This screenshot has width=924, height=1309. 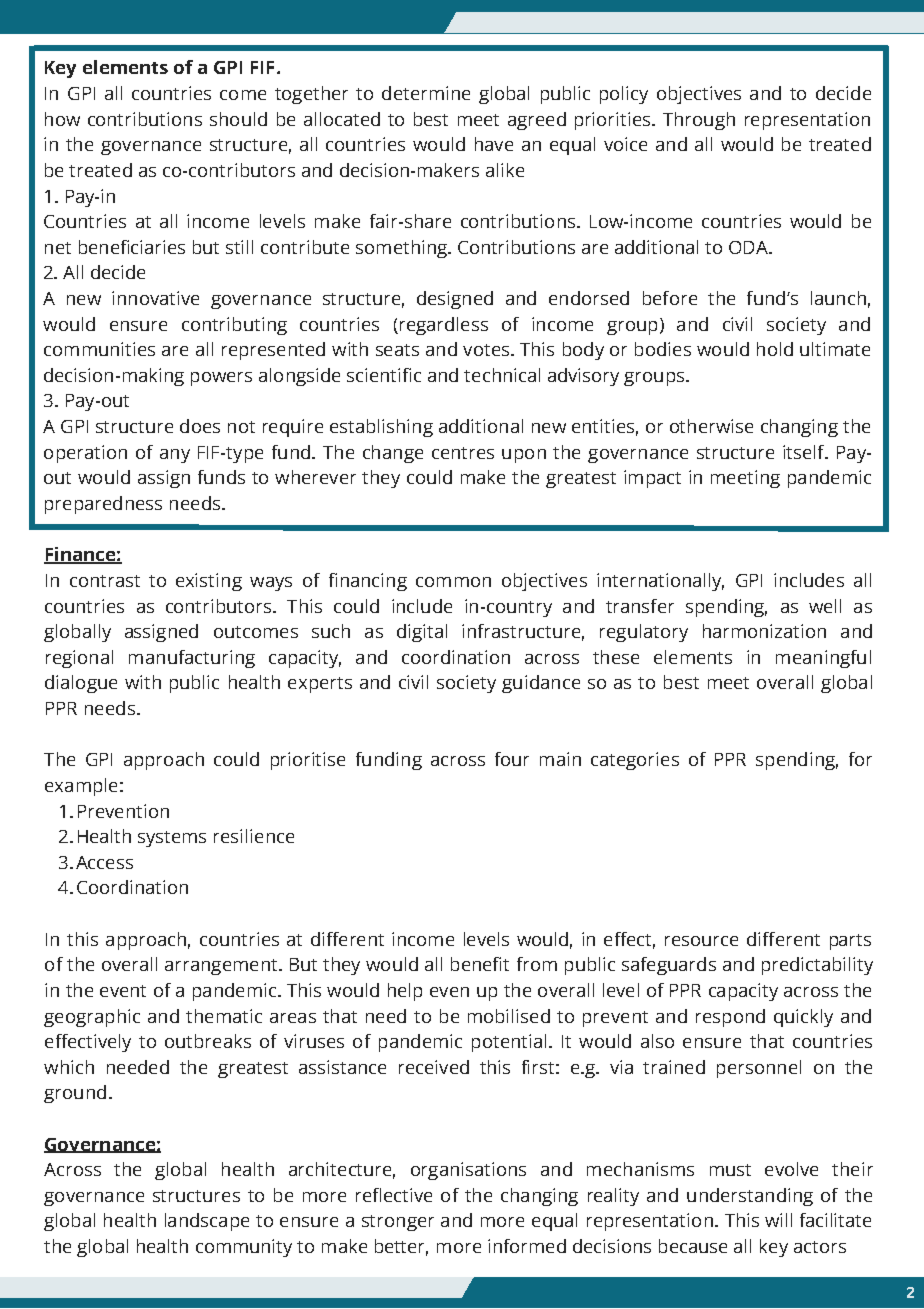 I want to click on digital, so click(x=422, y=633).
